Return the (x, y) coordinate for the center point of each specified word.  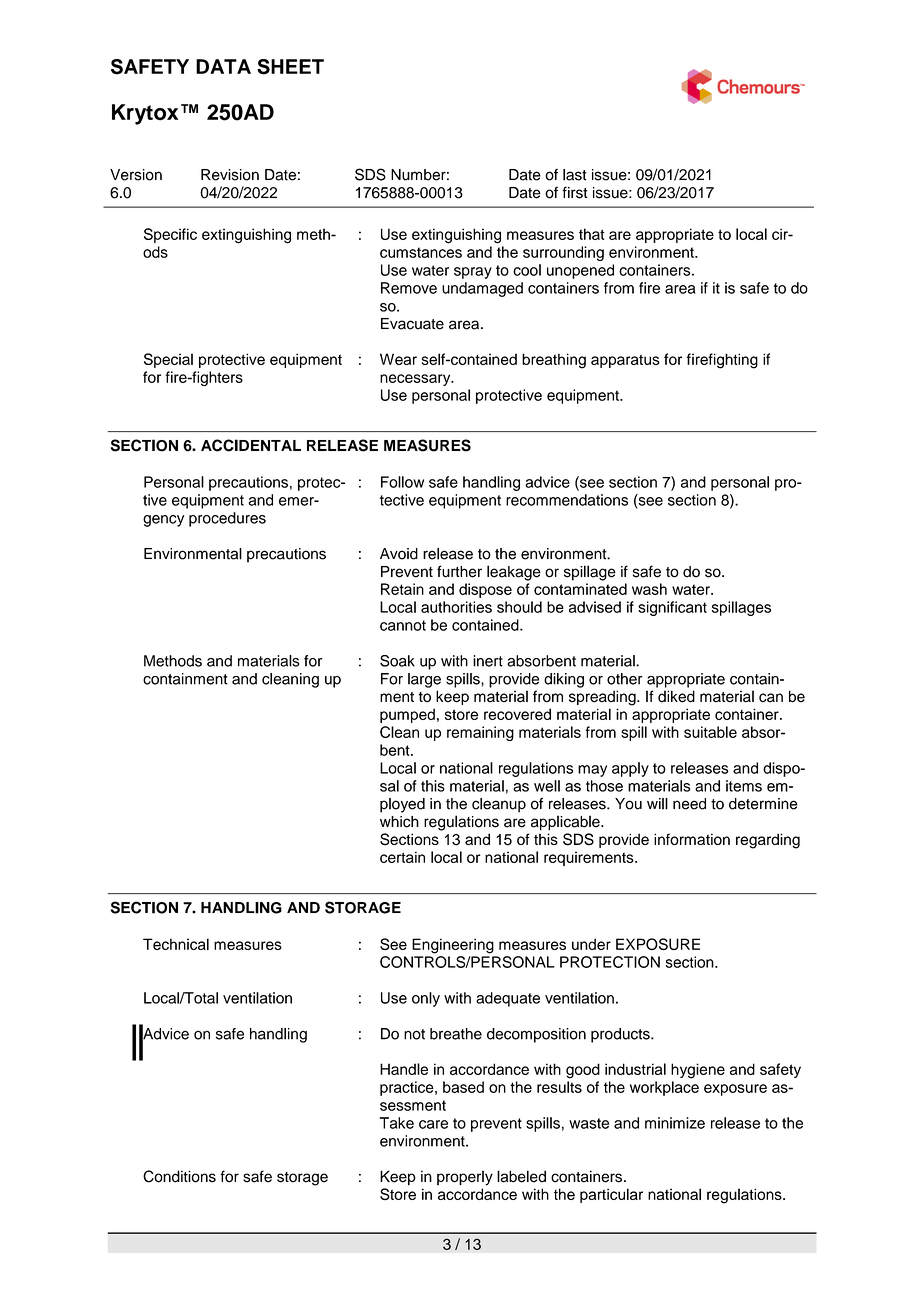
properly (465, 1178)
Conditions (179, 1176)
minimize (675, 1123)
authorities (456, 607)
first (575, 192)
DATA (223, 66)
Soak (397, 661)
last (575, 175)
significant (672, 608)
